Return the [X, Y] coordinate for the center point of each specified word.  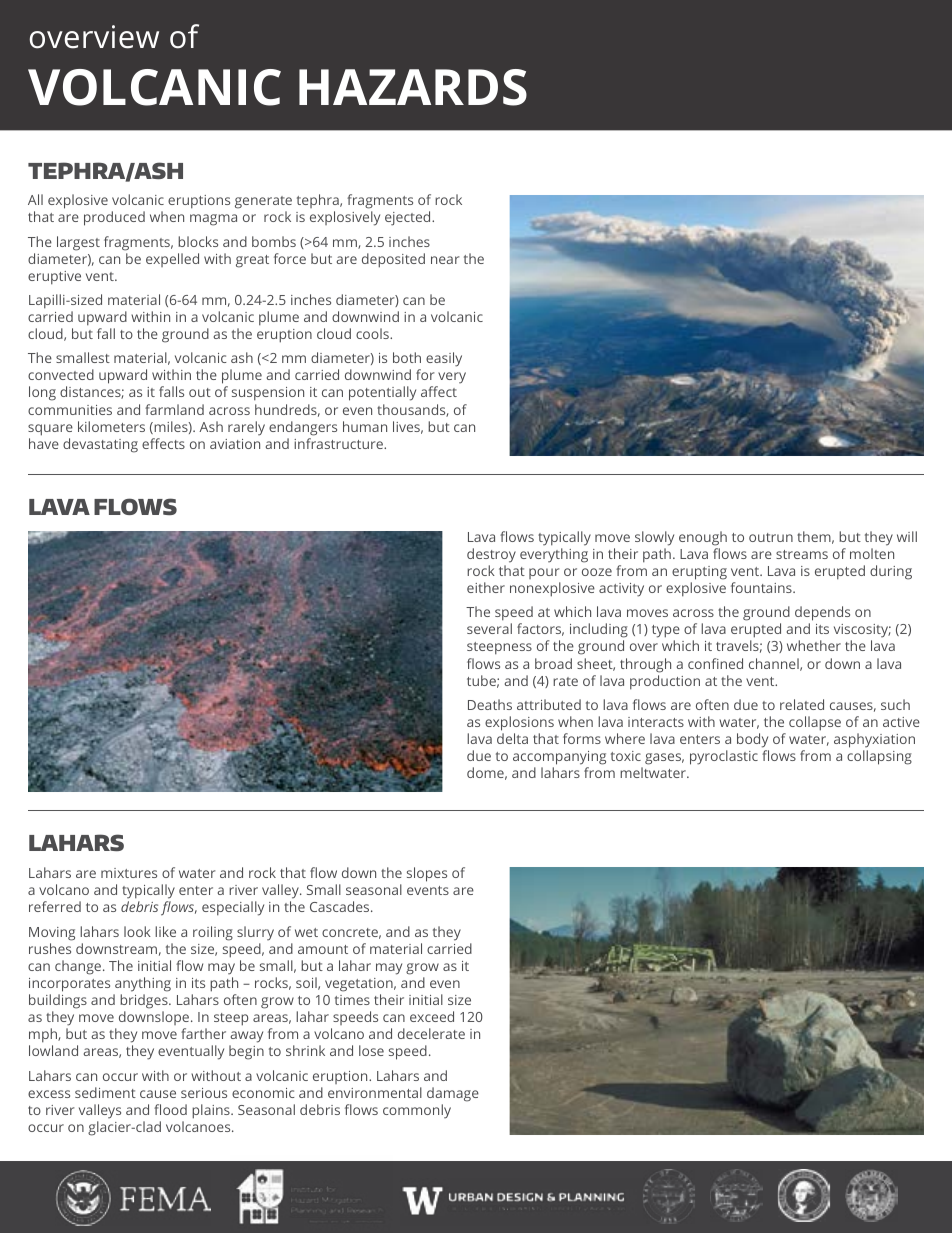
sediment [105, 1092]
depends [822, 615]
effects [163, 443]
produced [114, 218]
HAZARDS [413, 87]
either [486, 587]
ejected [409, 218]
